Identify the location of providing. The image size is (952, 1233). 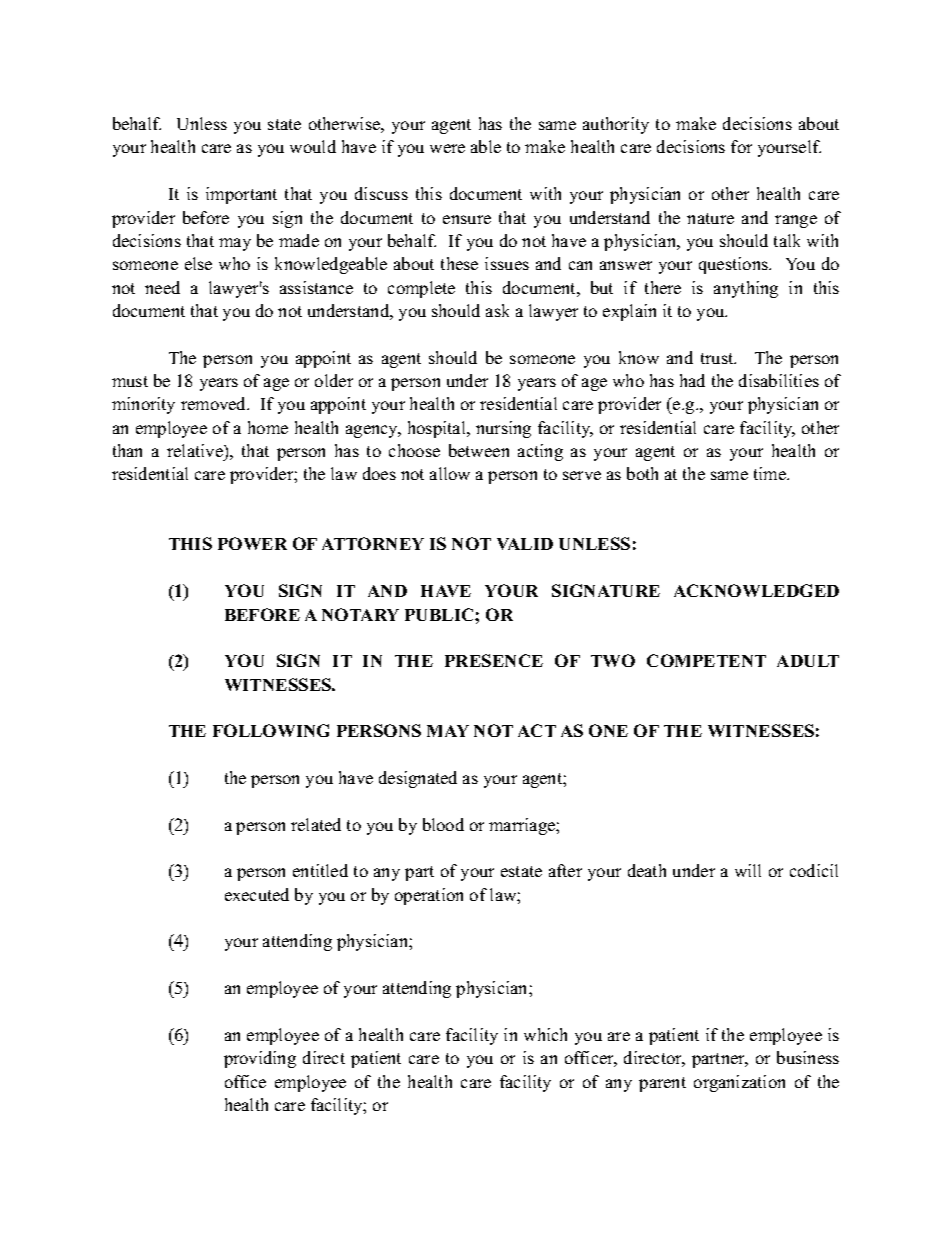
(260, 1059).
